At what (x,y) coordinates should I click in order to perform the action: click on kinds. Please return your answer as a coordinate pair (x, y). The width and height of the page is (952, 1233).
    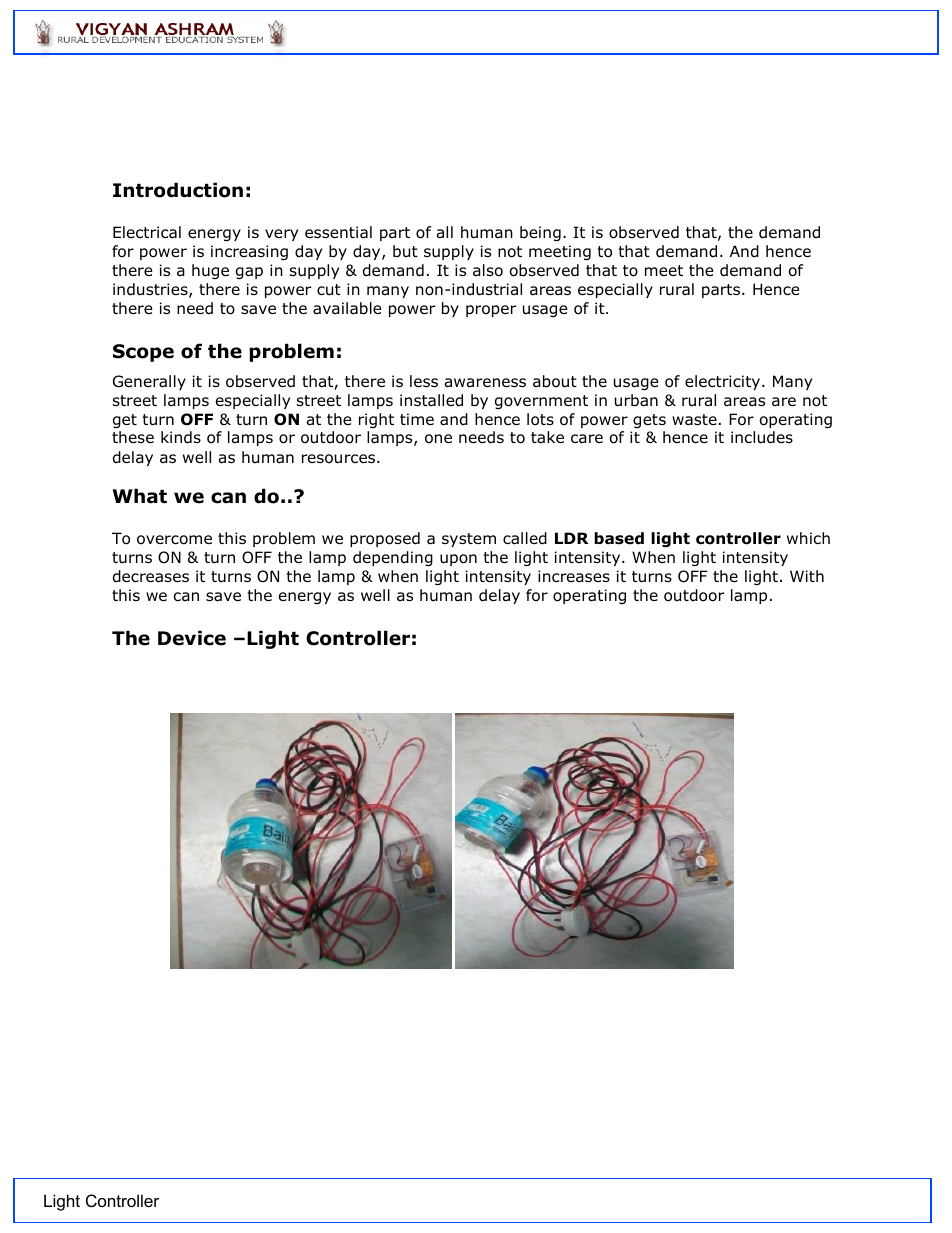
    Looking at the image, I should click on (181, 437).
